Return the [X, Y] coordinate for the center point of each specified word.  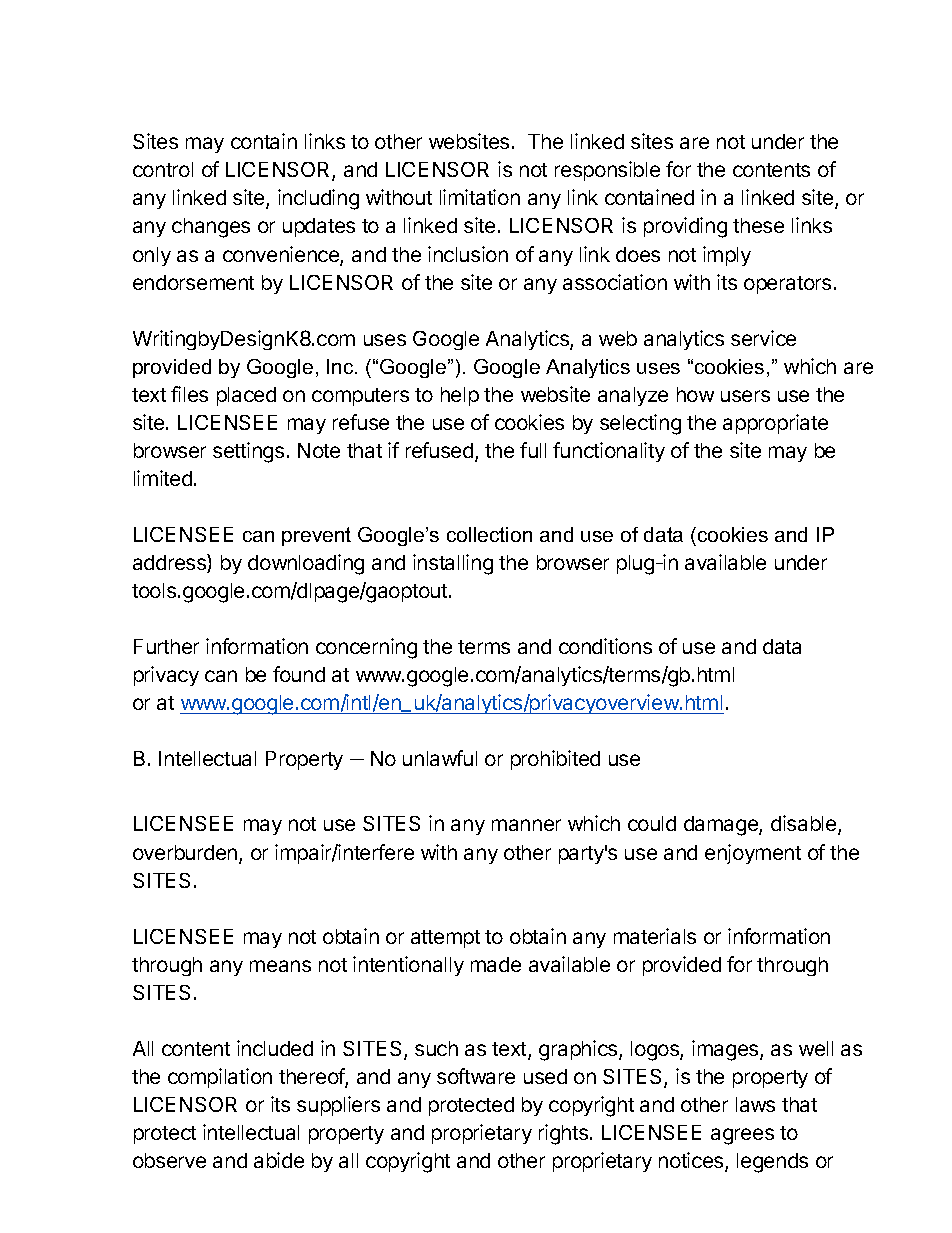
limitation [480, 197]
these [758, 225]
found [299, 674]
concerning [366, 648]
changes [211, 228]
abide [279, 1160]
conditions [605, 646]
